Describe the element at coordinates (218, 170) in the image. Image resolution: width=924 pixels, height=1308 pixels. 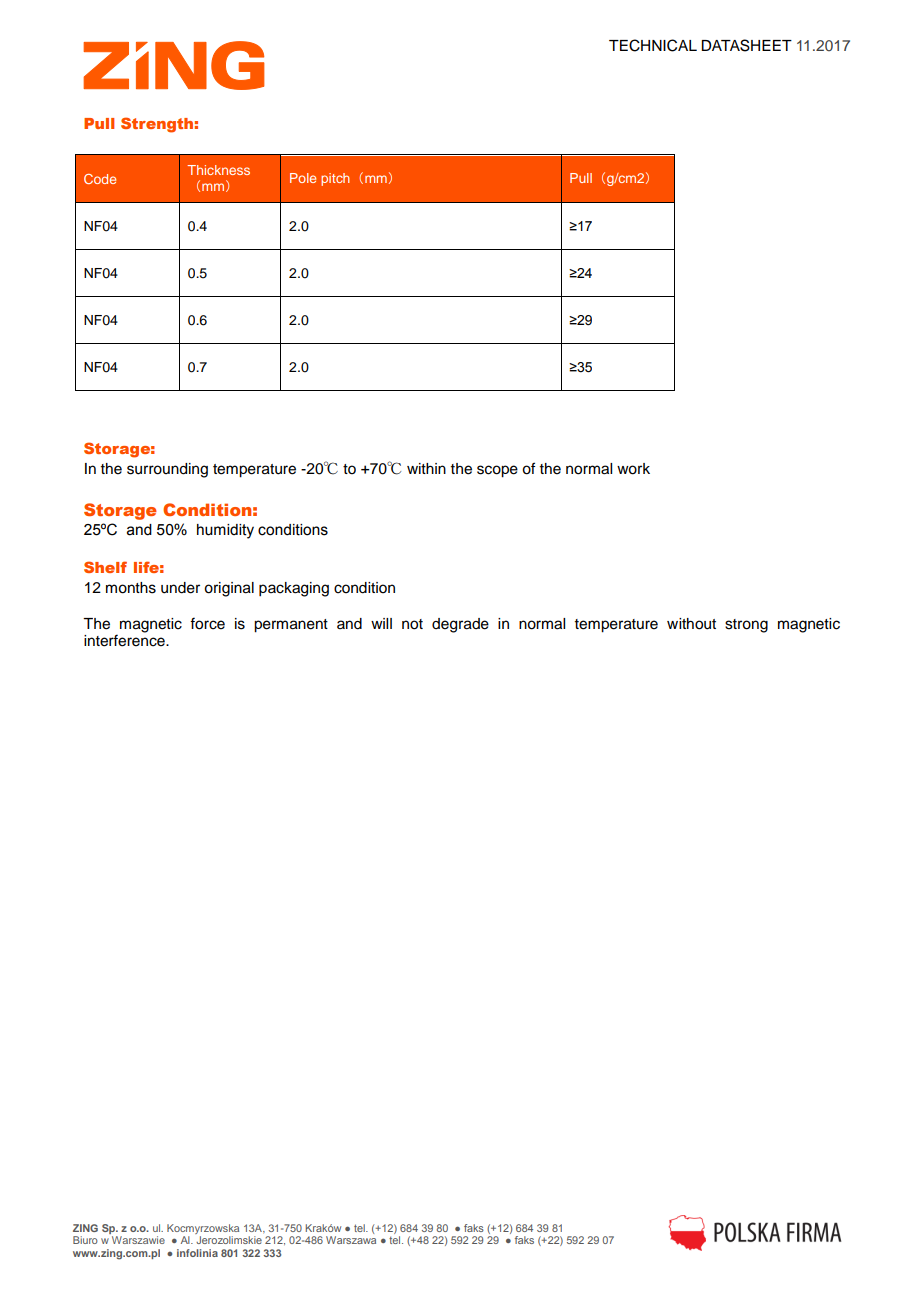
I see `Thickness` at that location.
